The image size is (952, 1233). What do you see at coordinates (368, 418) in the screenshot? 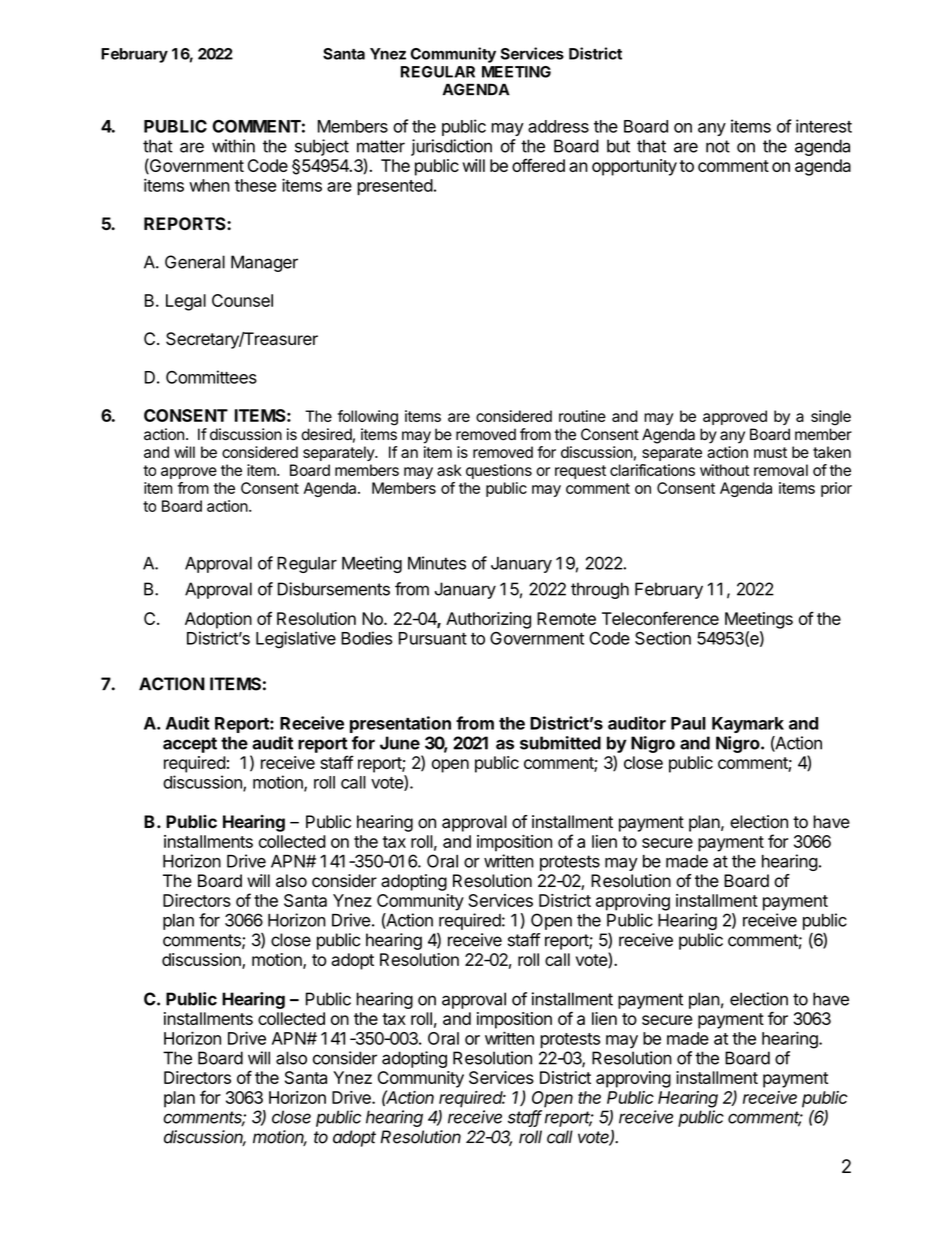
I see `following` at bounding box center [368, 418].
